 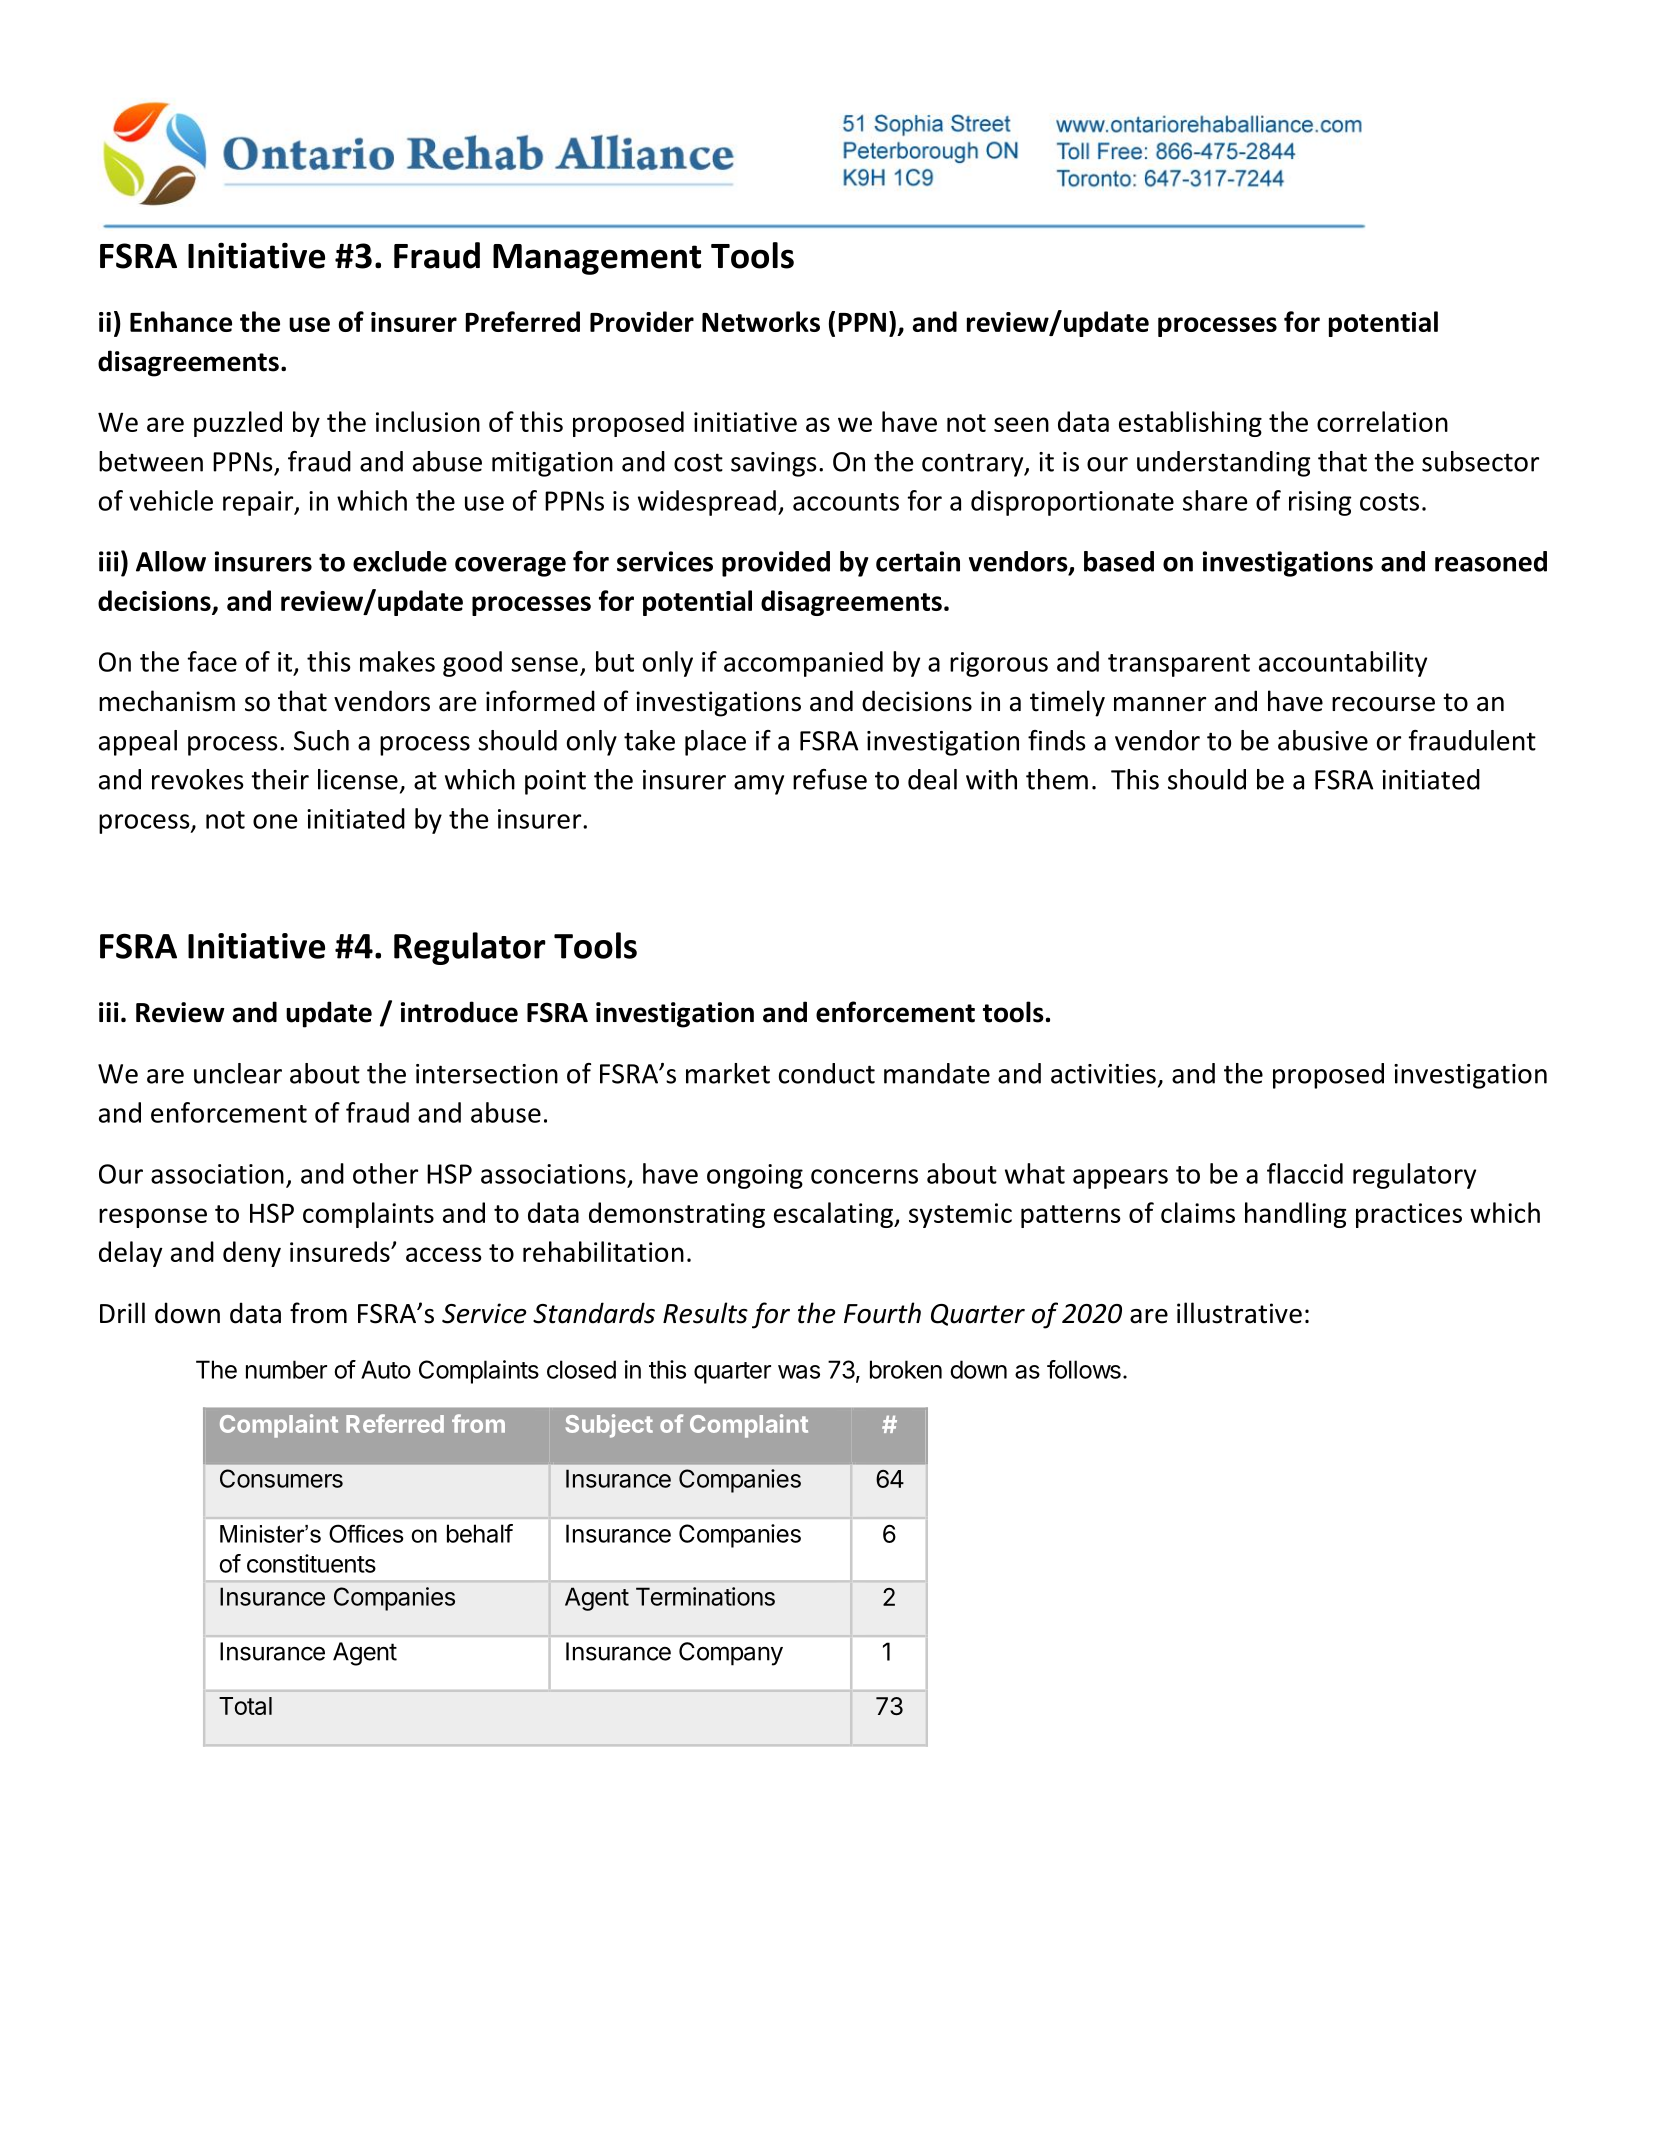 What do you see at coordinates (827, 1073) in the page?
I see `conduct` at bounding box center [827, 1073].
